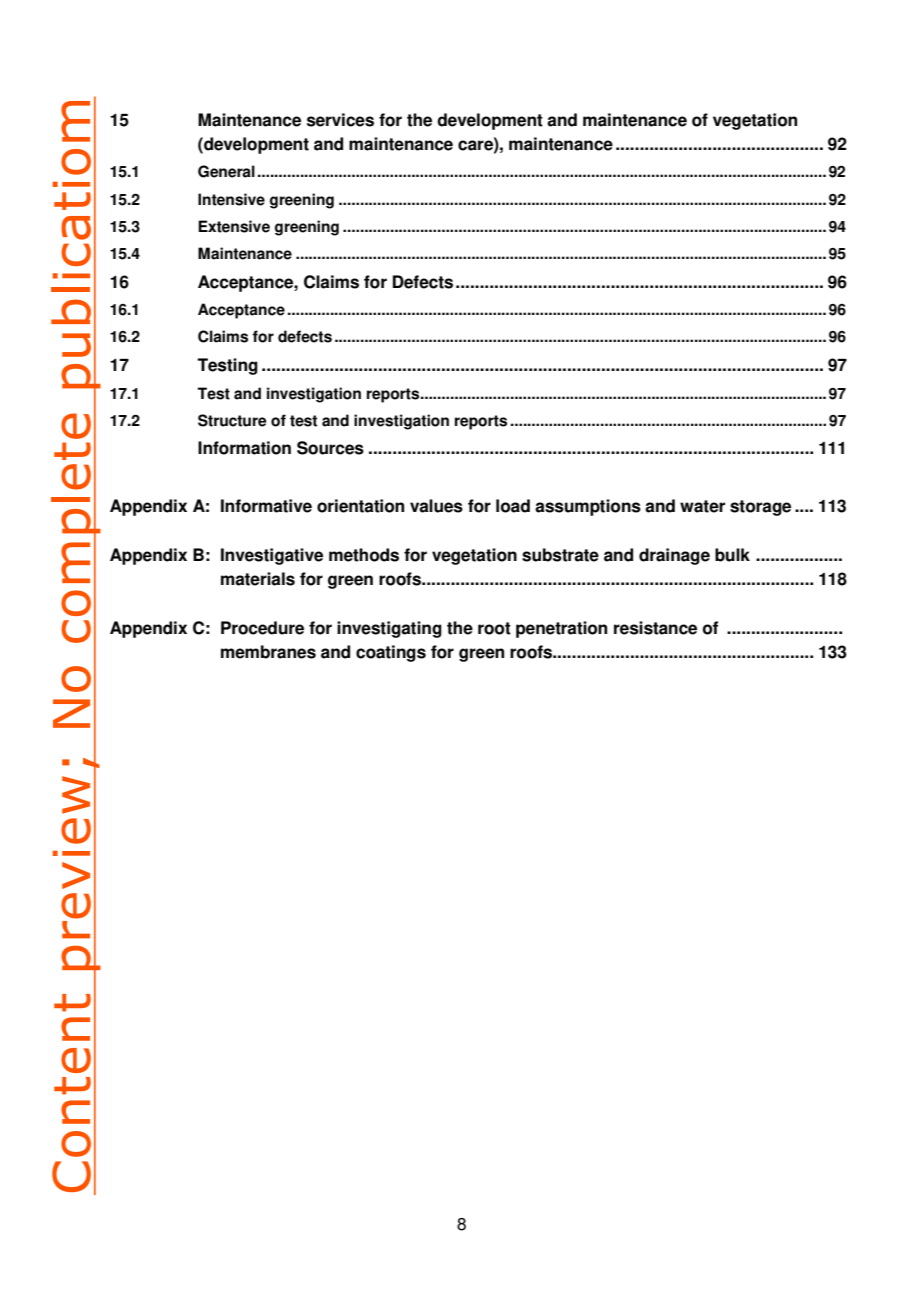 This screenshot has width=924, height=1308. Describe the element at coordinates (226, 171) in the screenshot. I see `General` at that location.
